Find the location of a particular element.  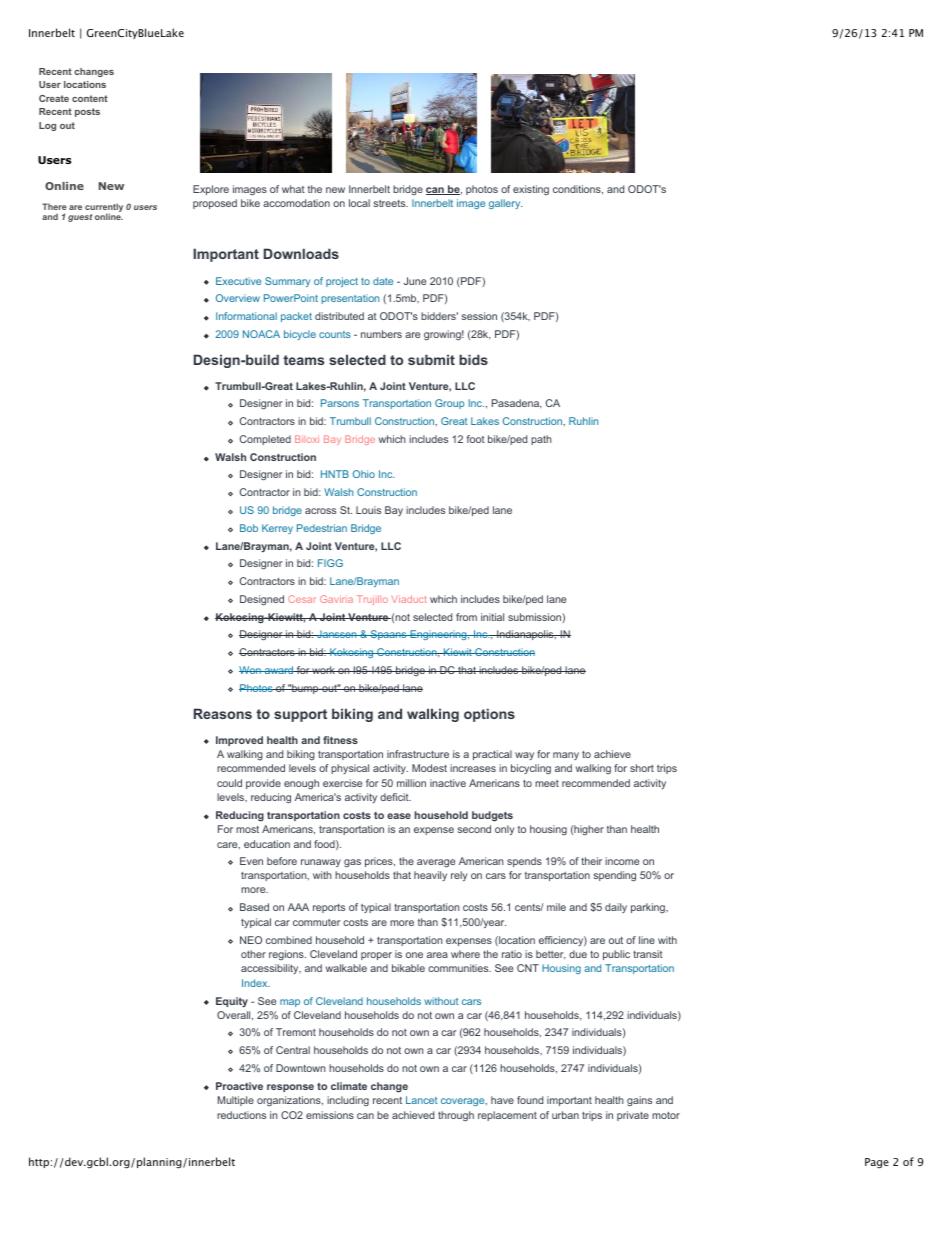

existing is located at coordinates (531, 190).
